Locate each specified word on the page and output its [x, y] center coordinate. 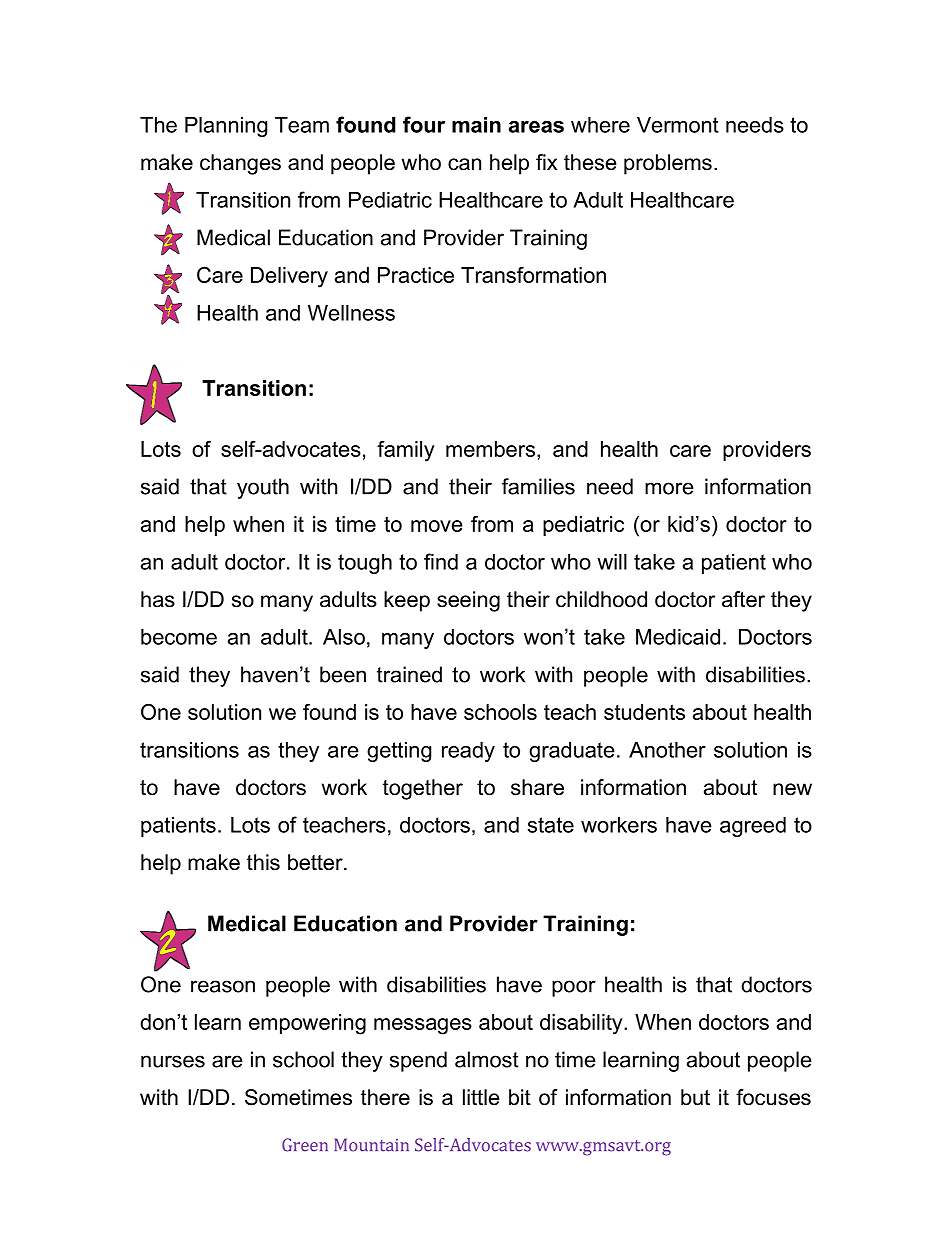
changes [240, 164]
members [492, 449]
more [669, 488]
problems [668, 164]
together [423, 789]
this [263, 862]
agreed [753, 827]
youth [263, 488]
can [464, 164]
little [481, 1097]
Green [305, 1145]
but [695, 1097]
